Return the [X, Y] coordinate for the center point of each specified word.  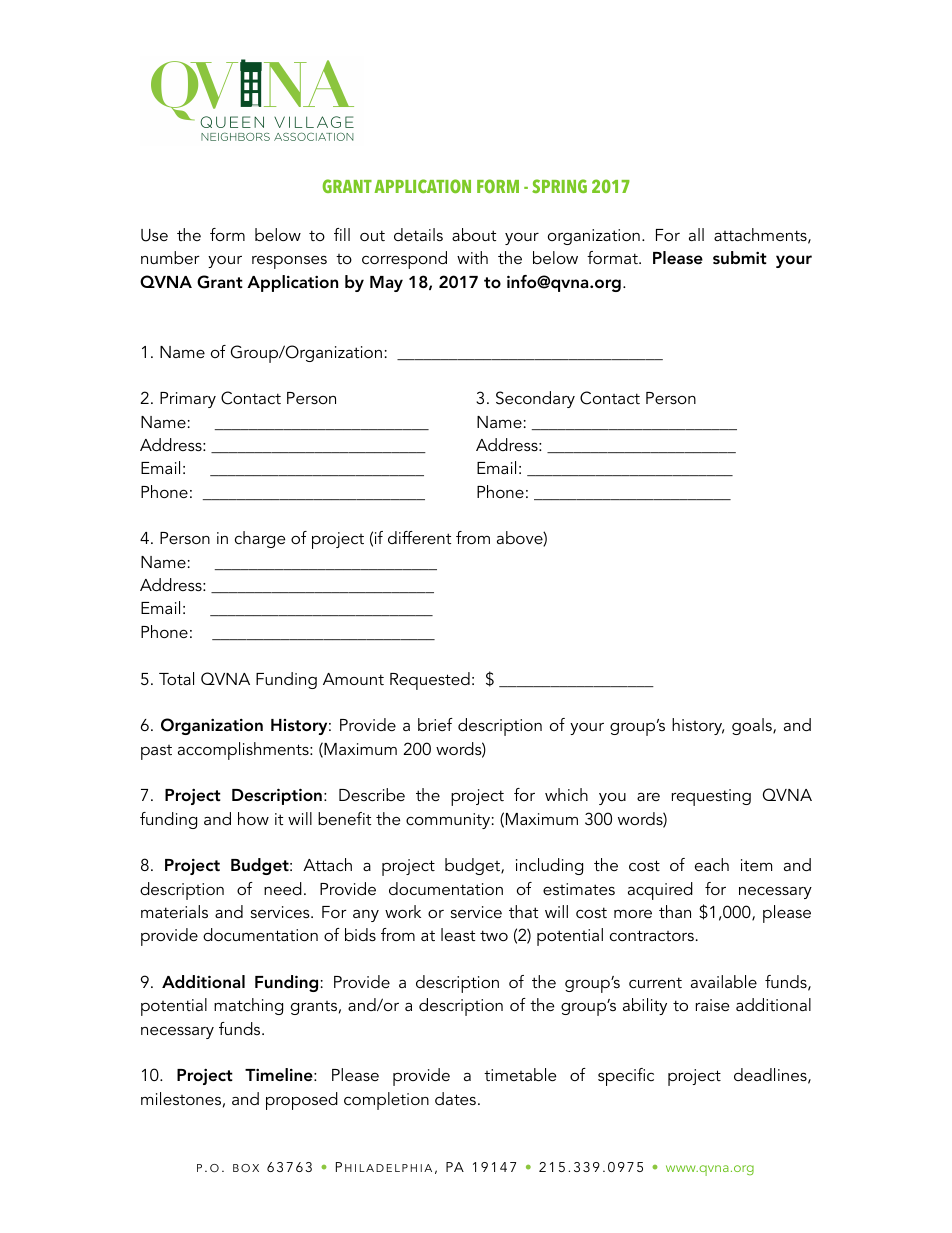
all [696, 234]
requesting [711, 797]
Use [154, 235]
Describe [372, 794]
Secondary [535, 399]
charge [260, 539]
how [253, 818]
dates [455, 1098]
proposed [302, 1101]
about [474, 234]
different [419, 537]
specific [626, 1077]
